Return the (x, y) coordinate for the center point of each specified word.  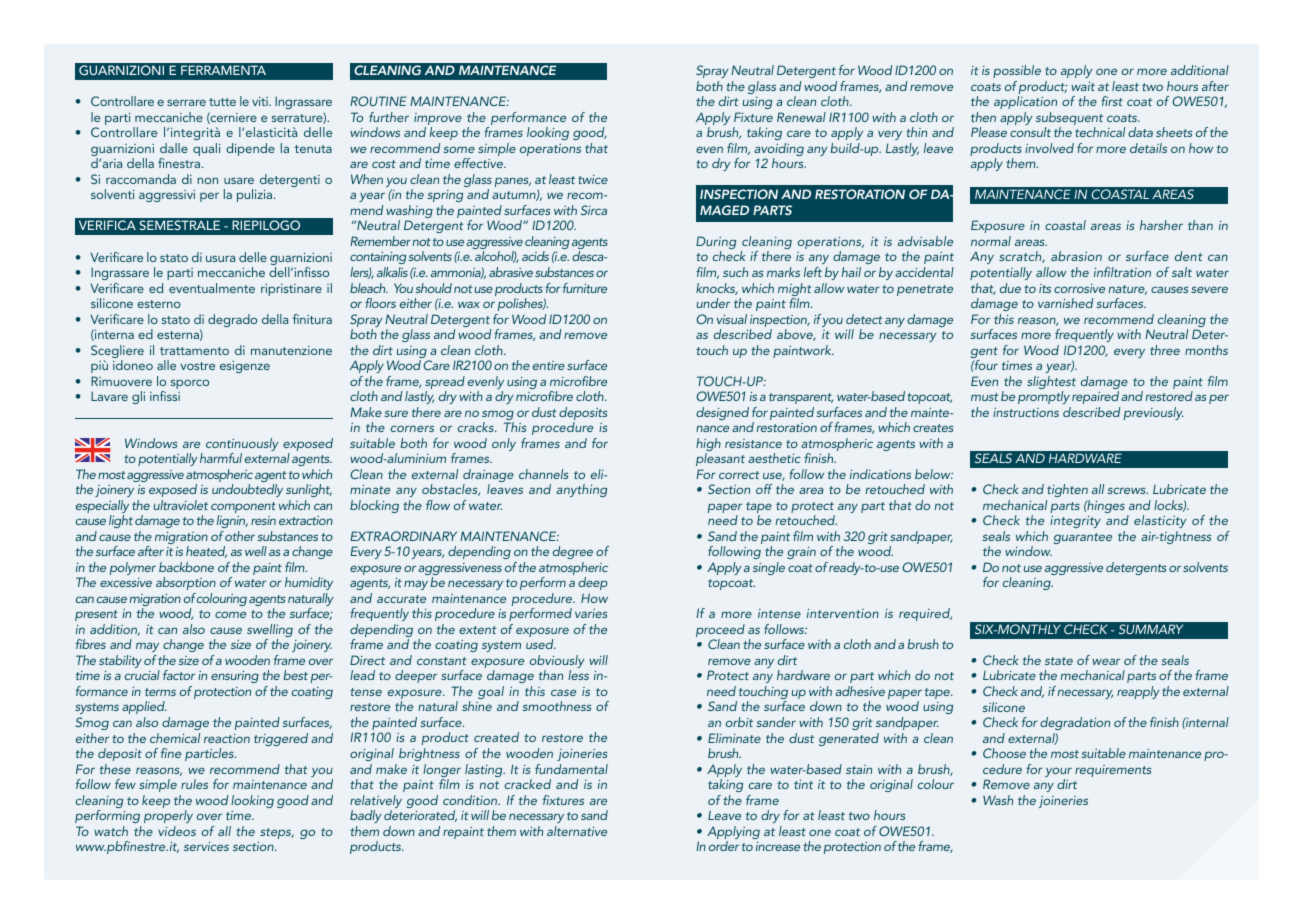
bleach (369, 288)
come (230, 614)
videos (177, 831)
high (708, 446)
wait (1083, 86)
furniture (585, 288)
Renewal (801, 117)
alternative (577, 831)
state (1059, 661)
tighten (1067, 490)
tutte (222, 102)
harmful (221, 458)
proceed (720, 632)
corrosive (1079, 288)
